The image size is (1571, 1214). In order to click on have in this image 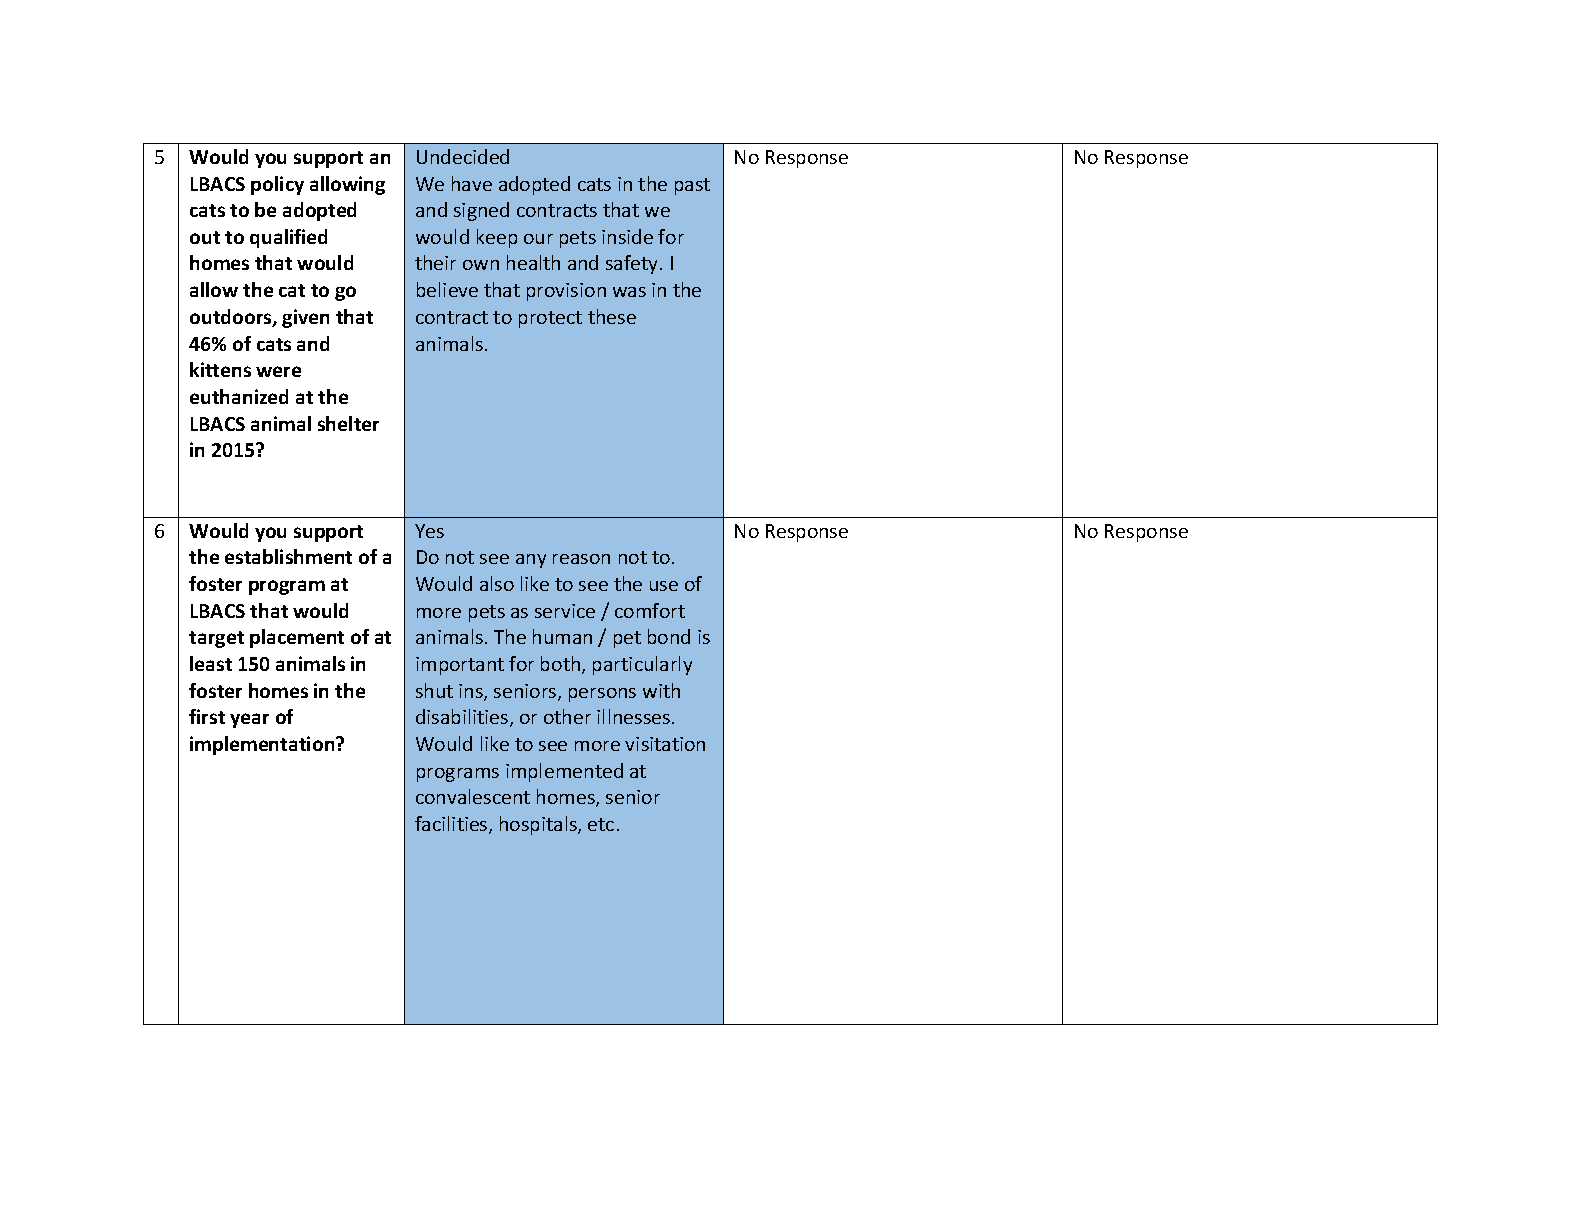, I will do `click(472, 183)`.
